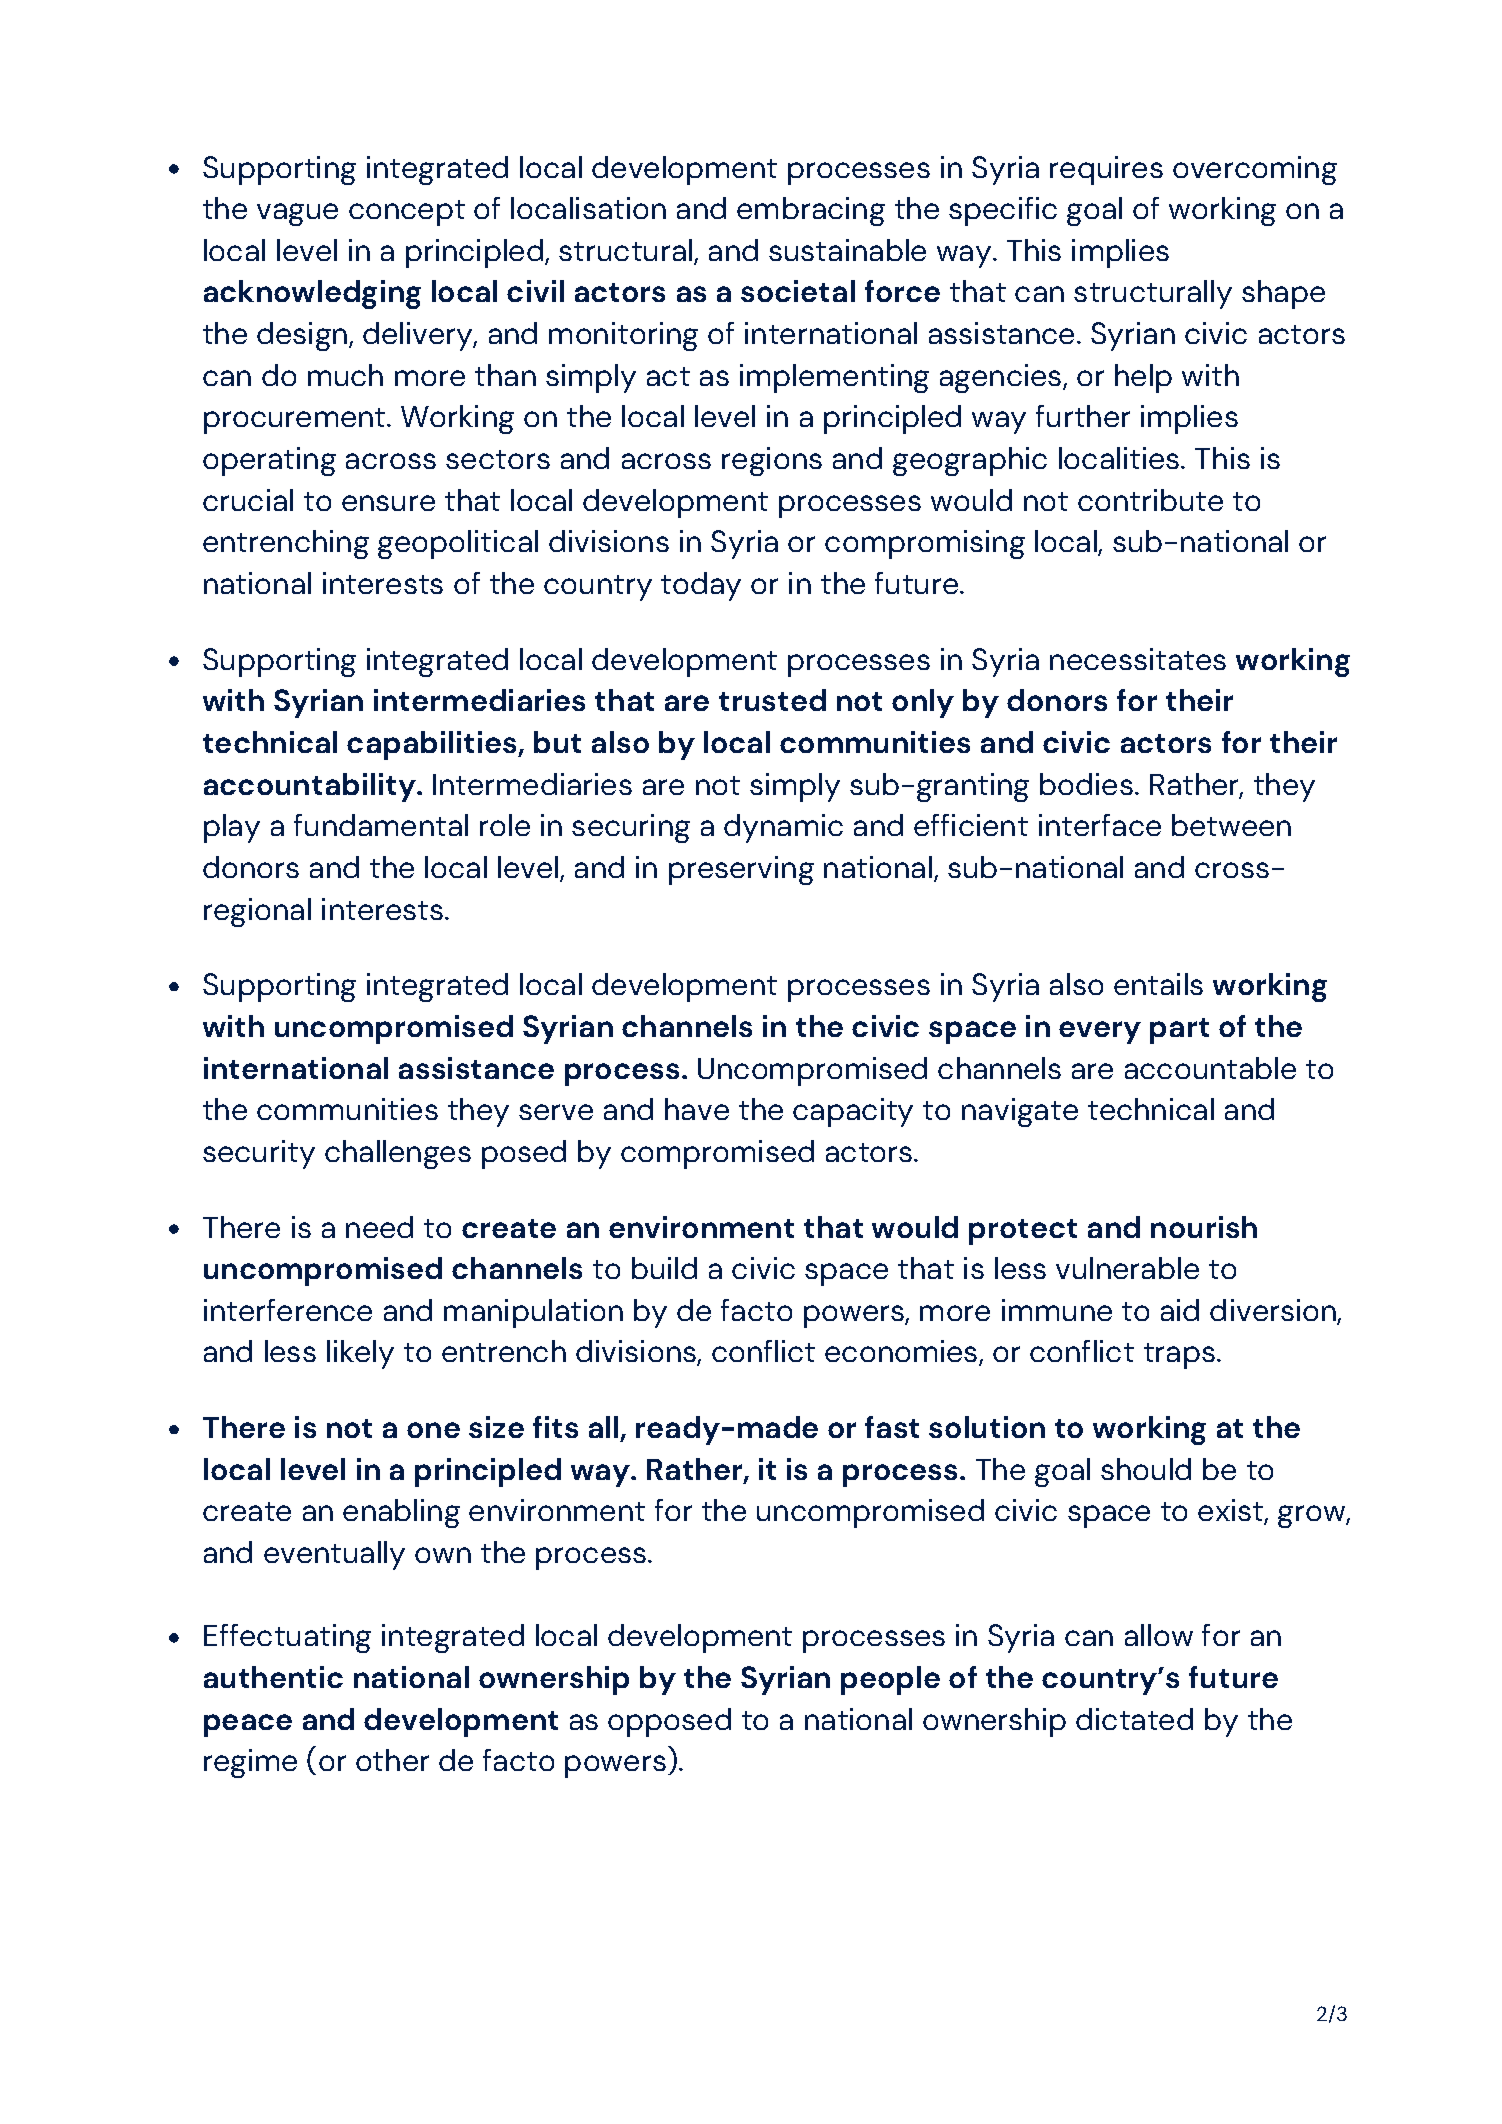 The width and height of the image is (1502, 2124). What do you see at coordinates (1204, 1227) in the image?
I see `nourish` at bounding box center [1204, 1227].
